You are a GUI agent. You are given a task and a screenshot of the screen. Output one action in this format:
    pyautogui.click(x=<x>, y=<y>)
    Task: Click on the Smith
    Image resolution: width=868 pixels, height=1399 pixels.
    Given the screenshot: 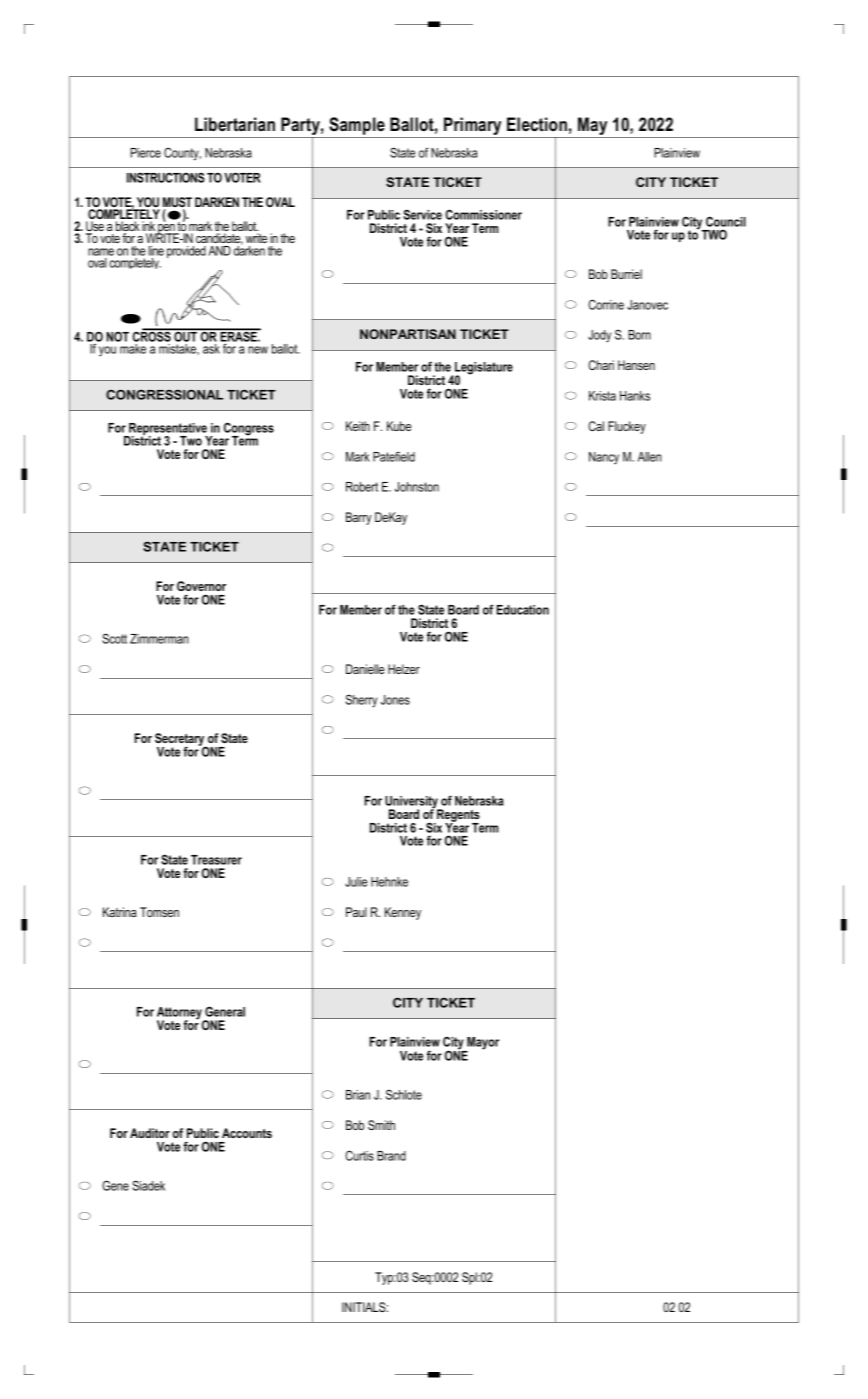 What is the action you would take?
    pyautogui.click(x=381, y=1125)
